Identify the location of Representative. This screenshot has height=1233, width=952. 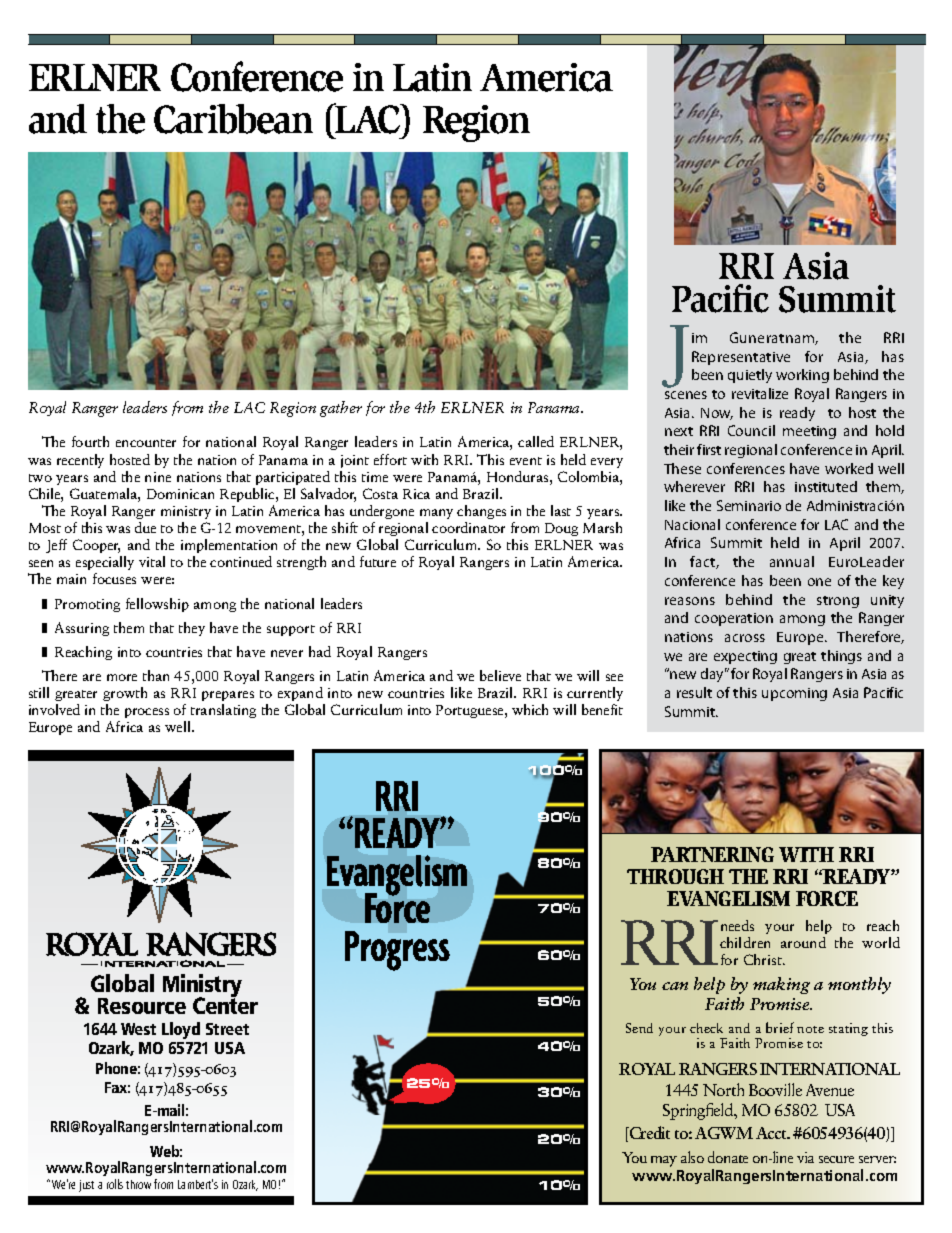
(741, 358).
